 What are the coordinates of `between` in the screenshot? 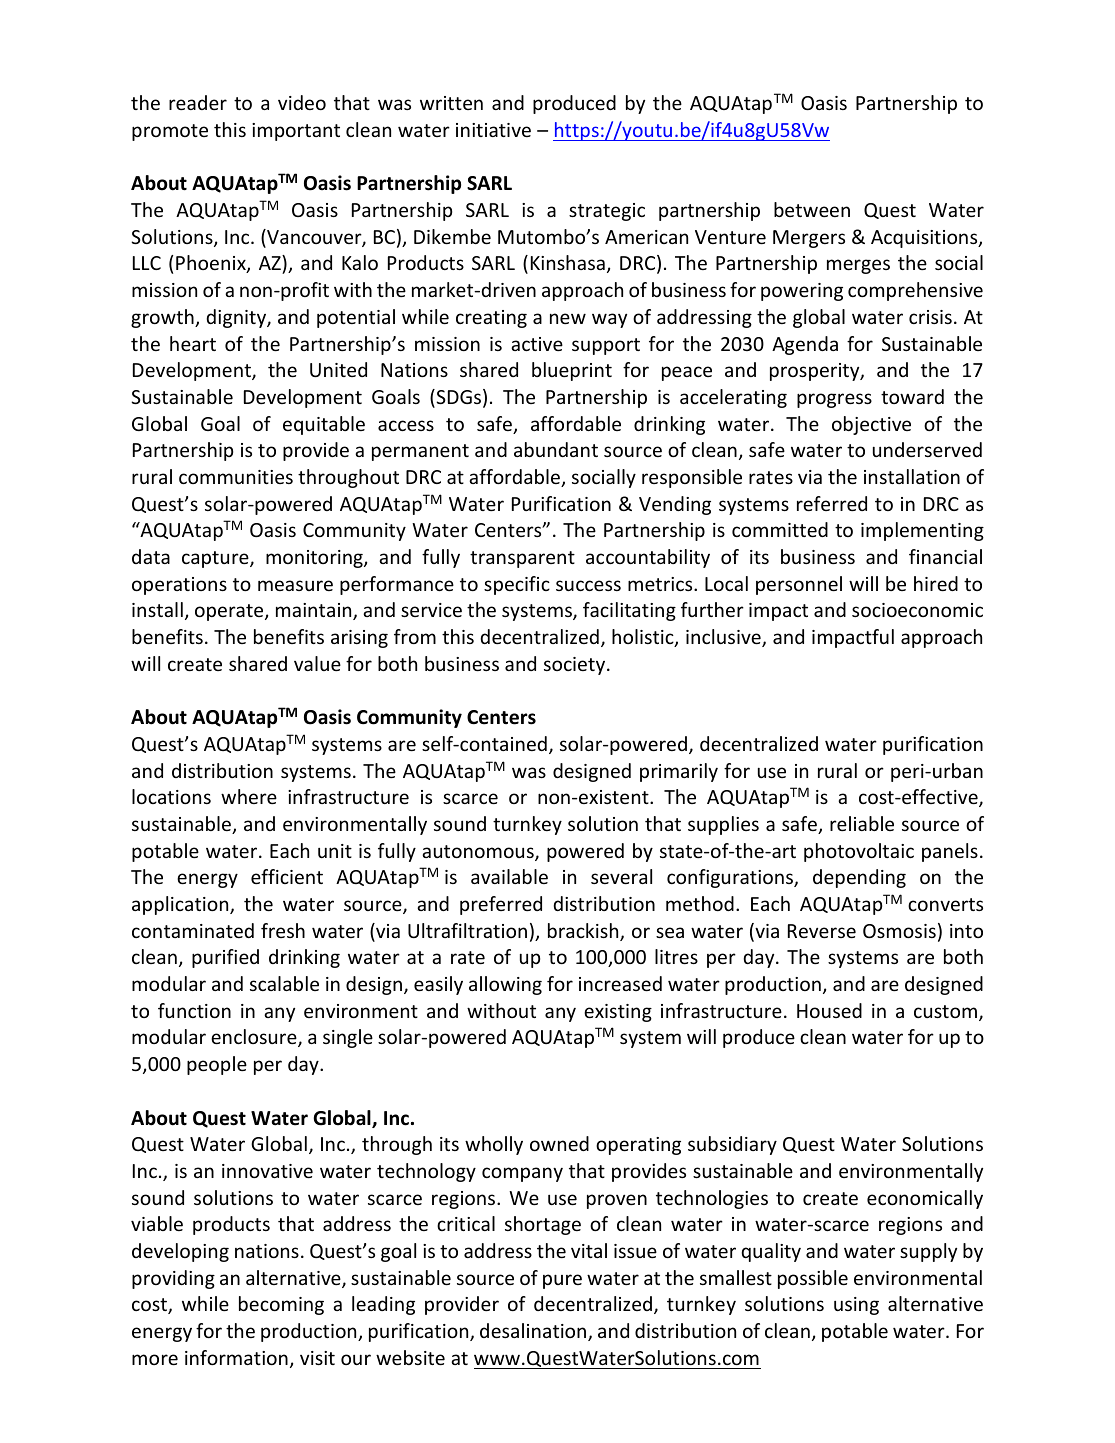 It's located at (812, 209).
